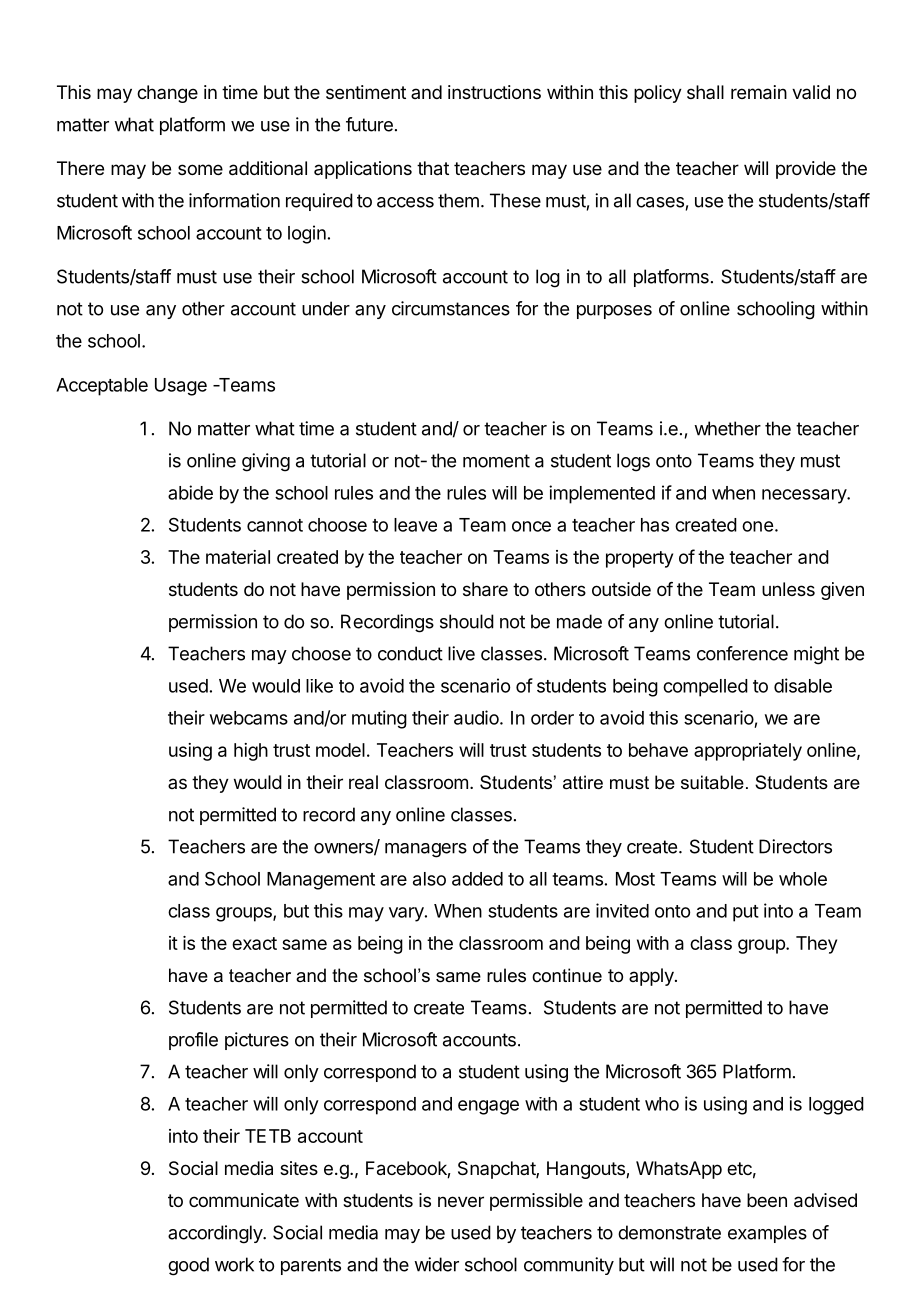 This screenshot has height=1308, width=924. I want to click on instructions, so click(494, 92).
